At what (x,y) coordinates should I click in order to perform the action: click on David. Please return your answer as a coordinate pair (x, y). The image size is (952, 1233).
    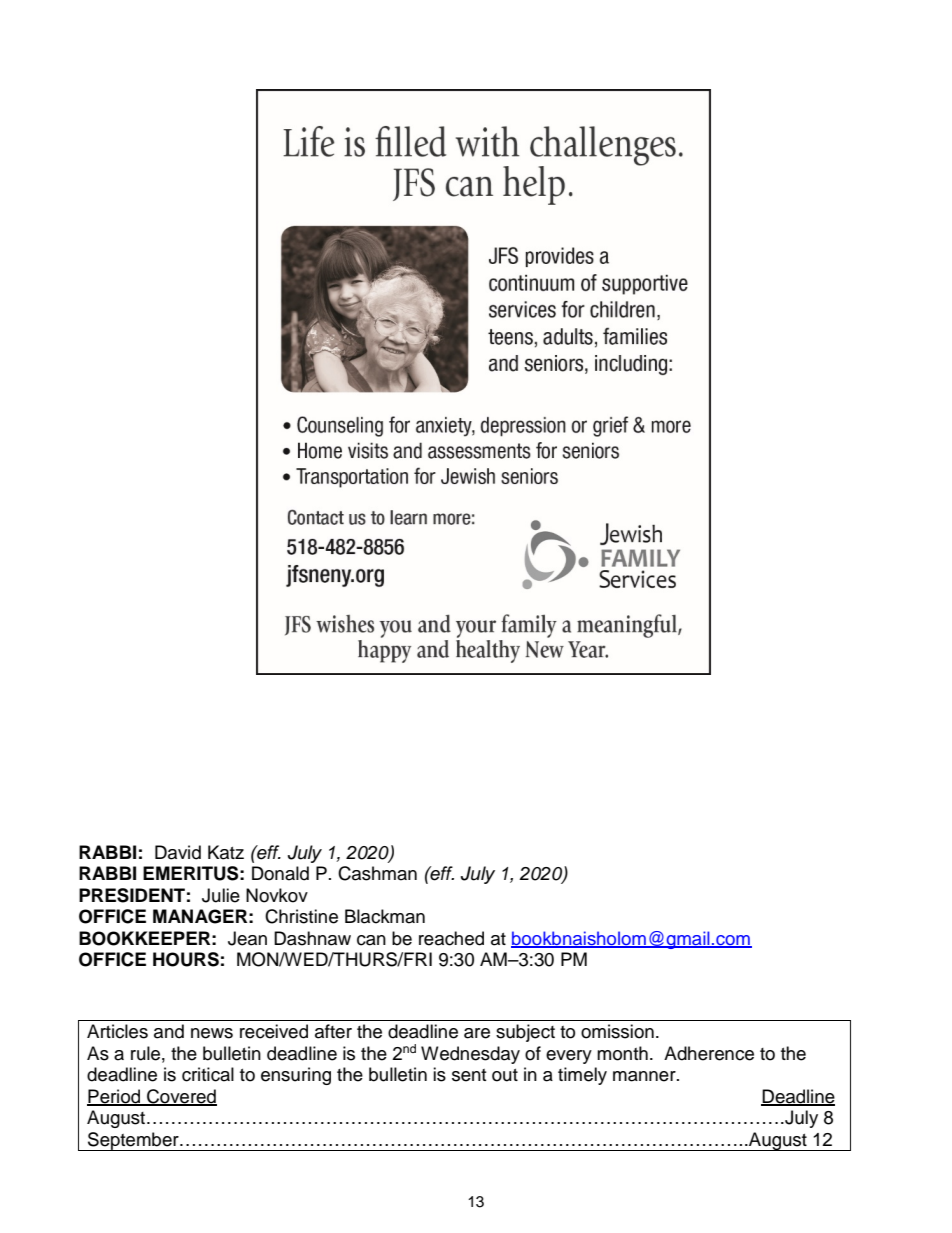
    Looking at the image, I should click on (178, 852).
